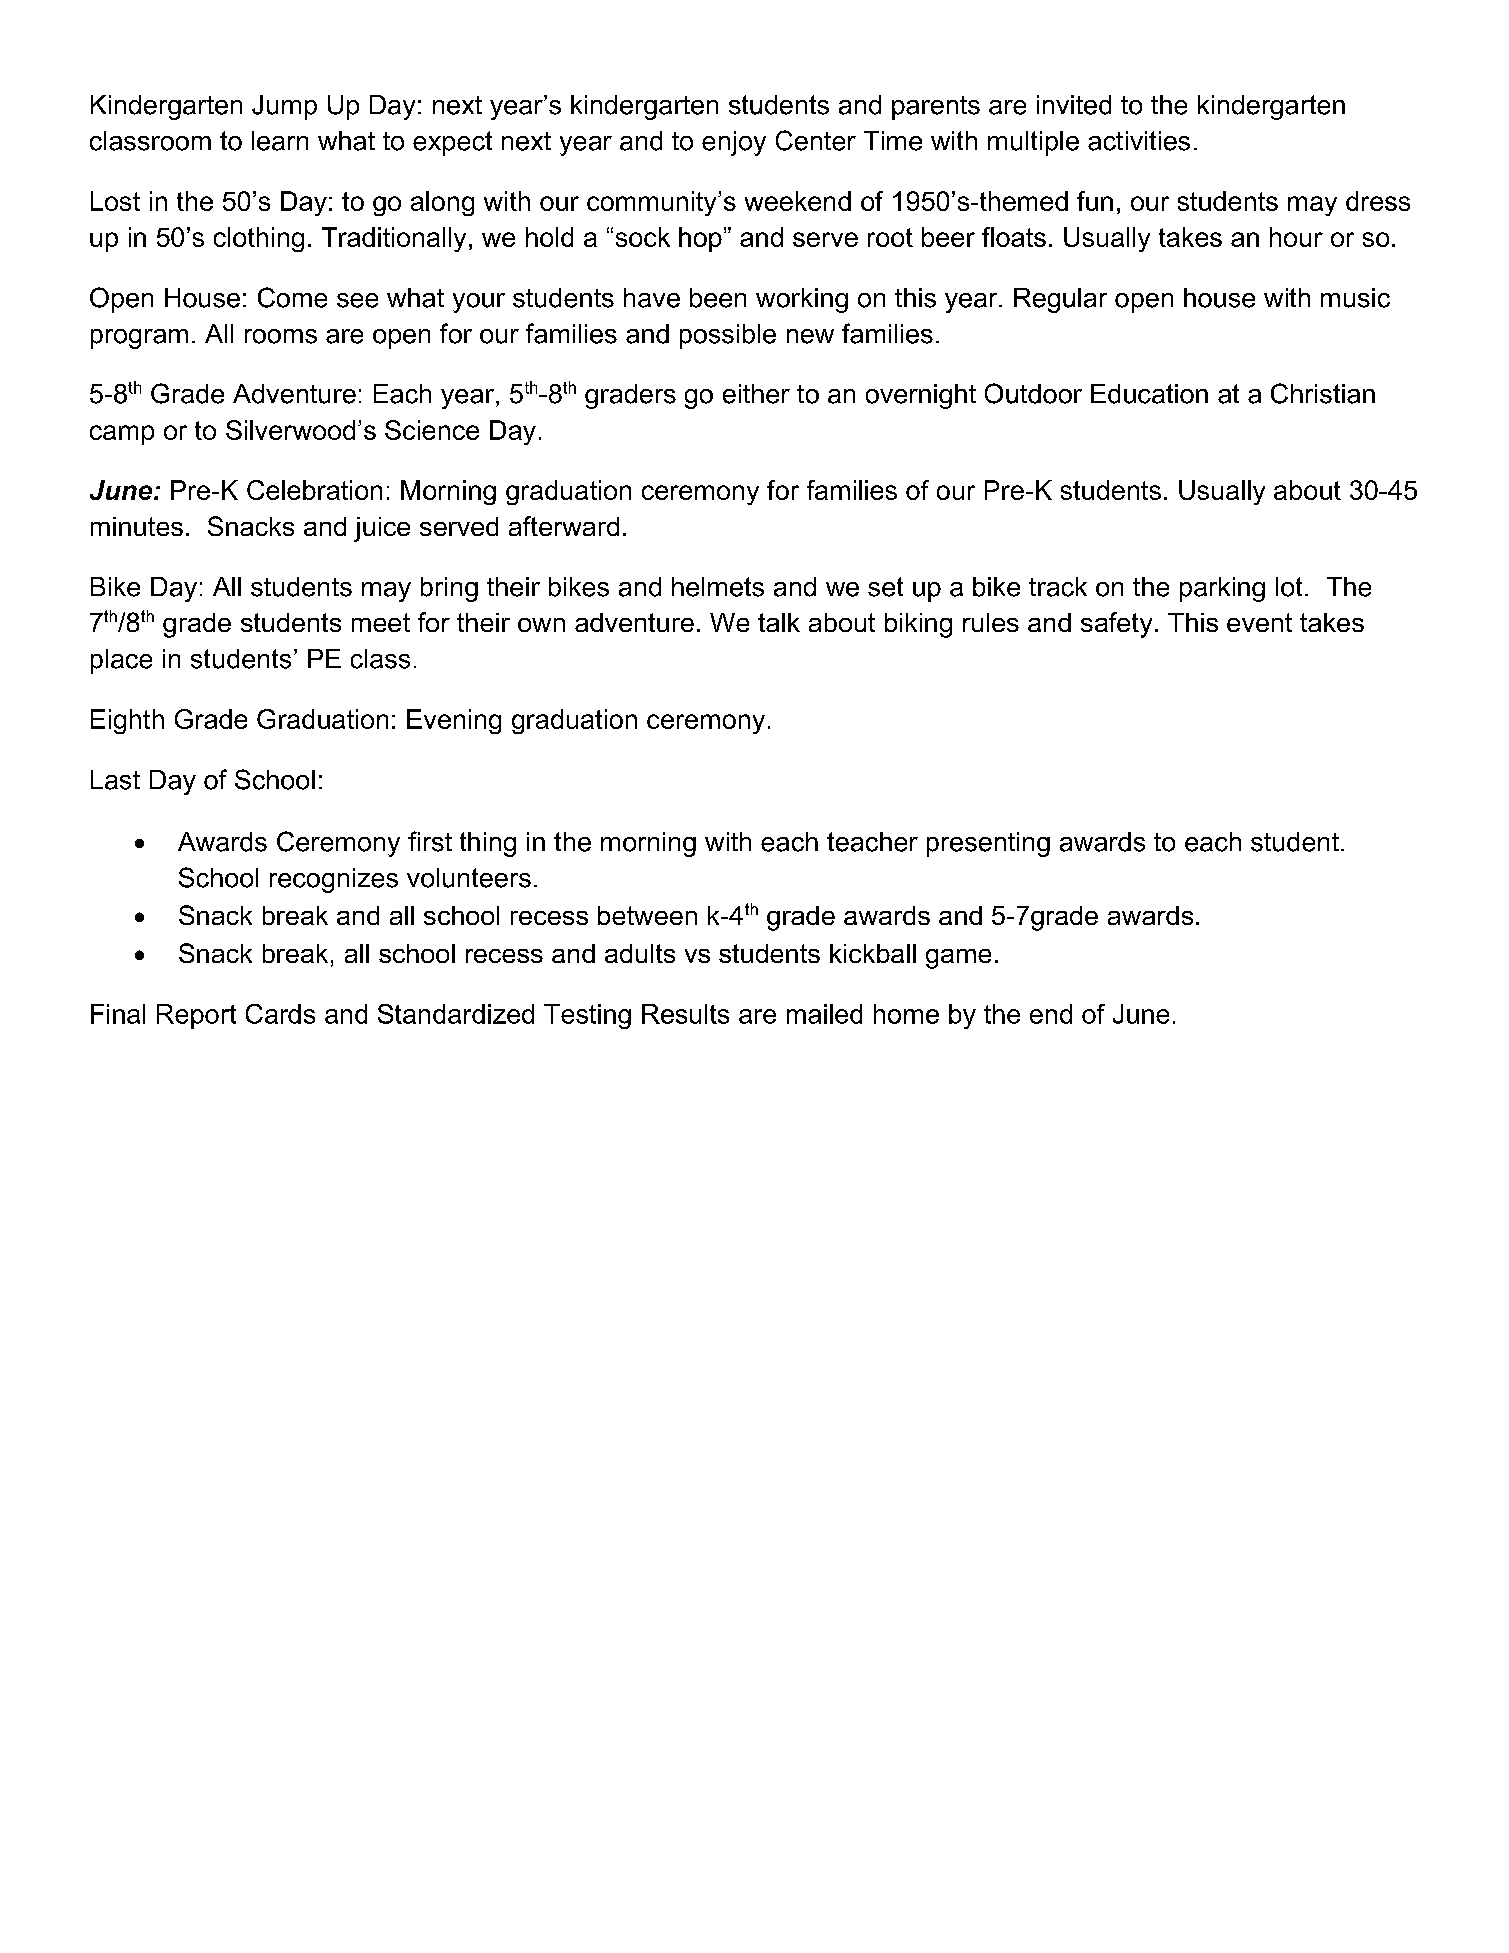 This document has width=1509, height=1953. What do you see at coordinates (127, 721) in the document?
I see `Eighth` at bounding box center [127, 721].
